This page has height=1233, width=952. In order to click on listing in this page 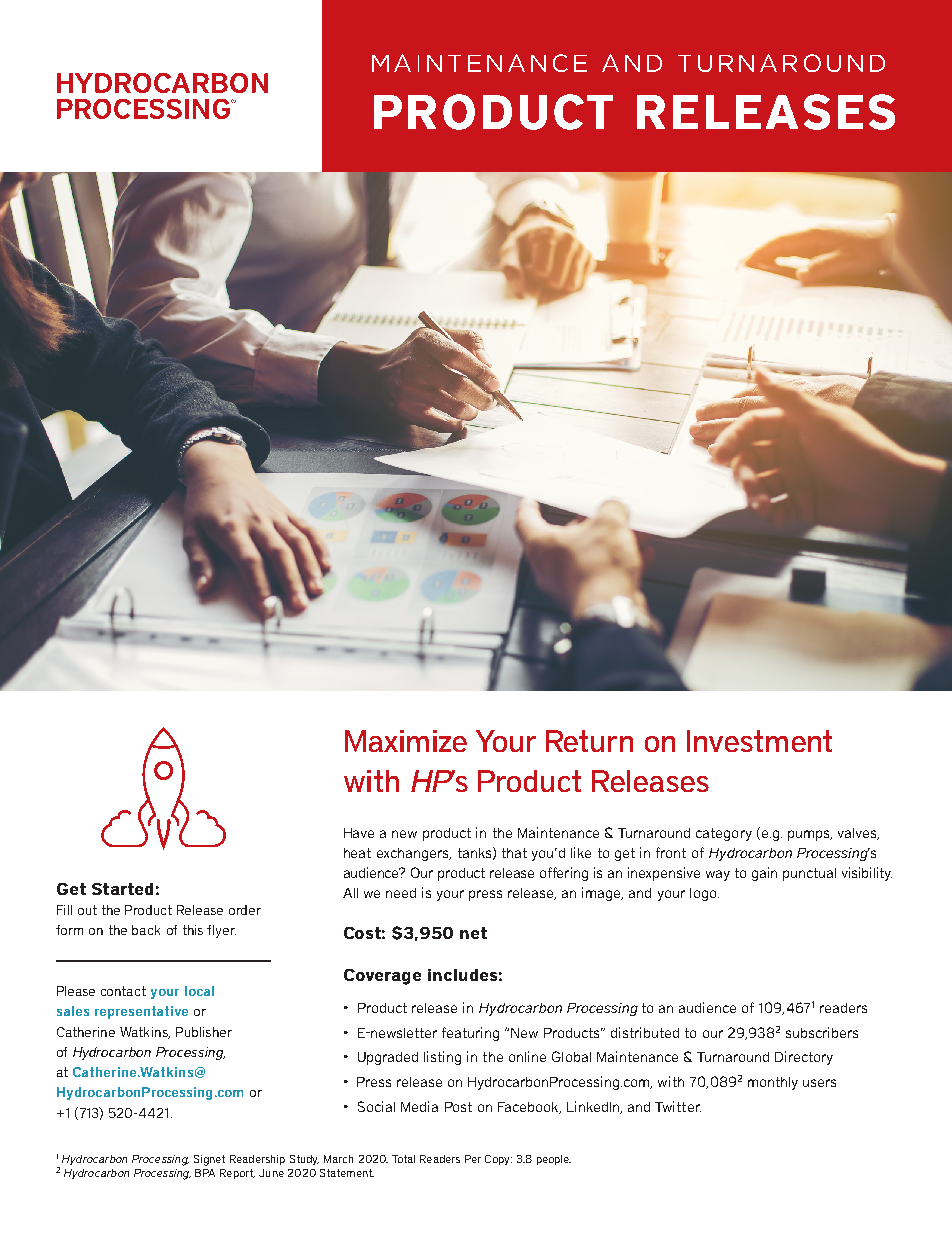, I will do `click(442, 1058)`.
